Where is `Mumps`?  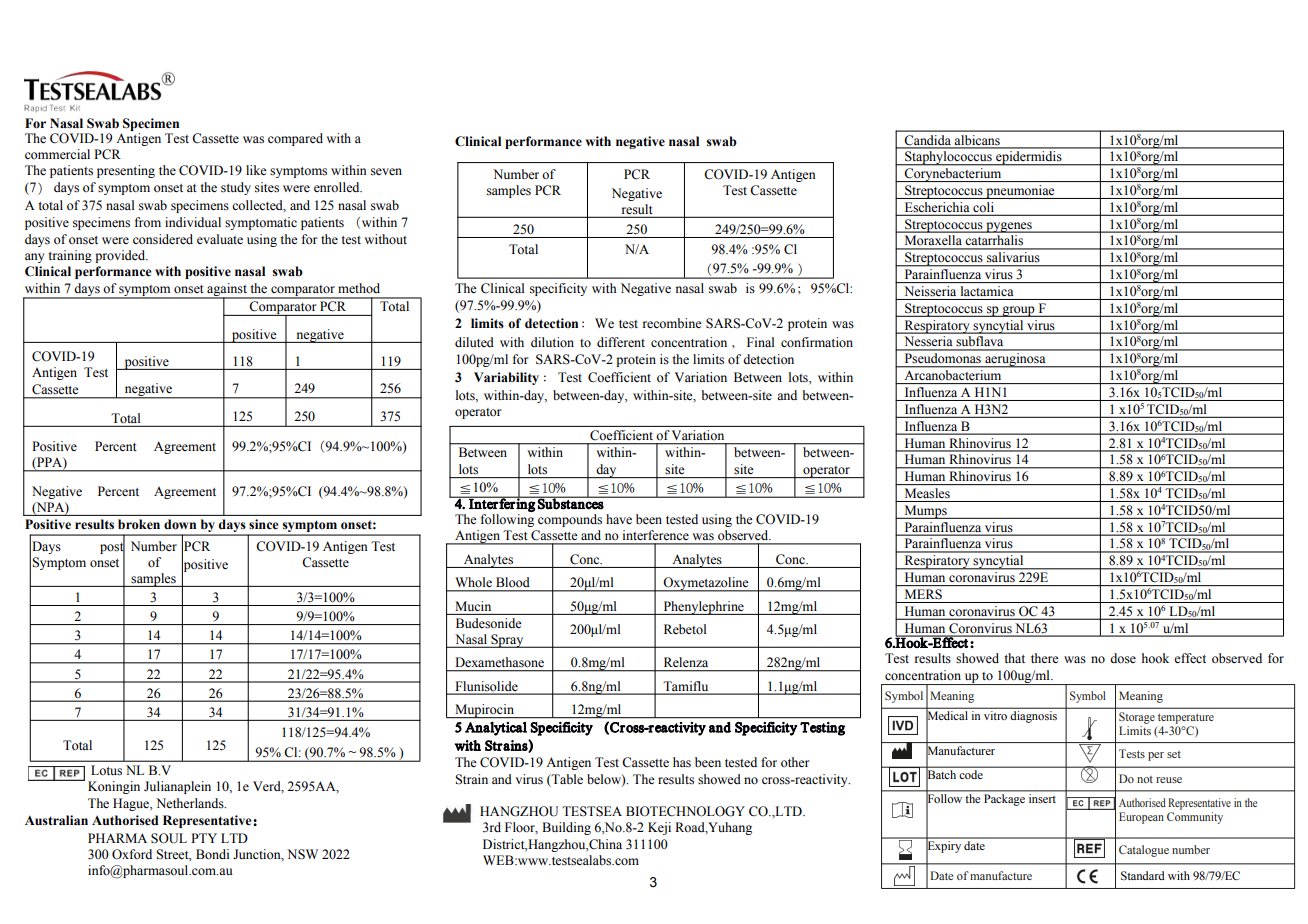 Mumps is located at coordinates (925, 512).
